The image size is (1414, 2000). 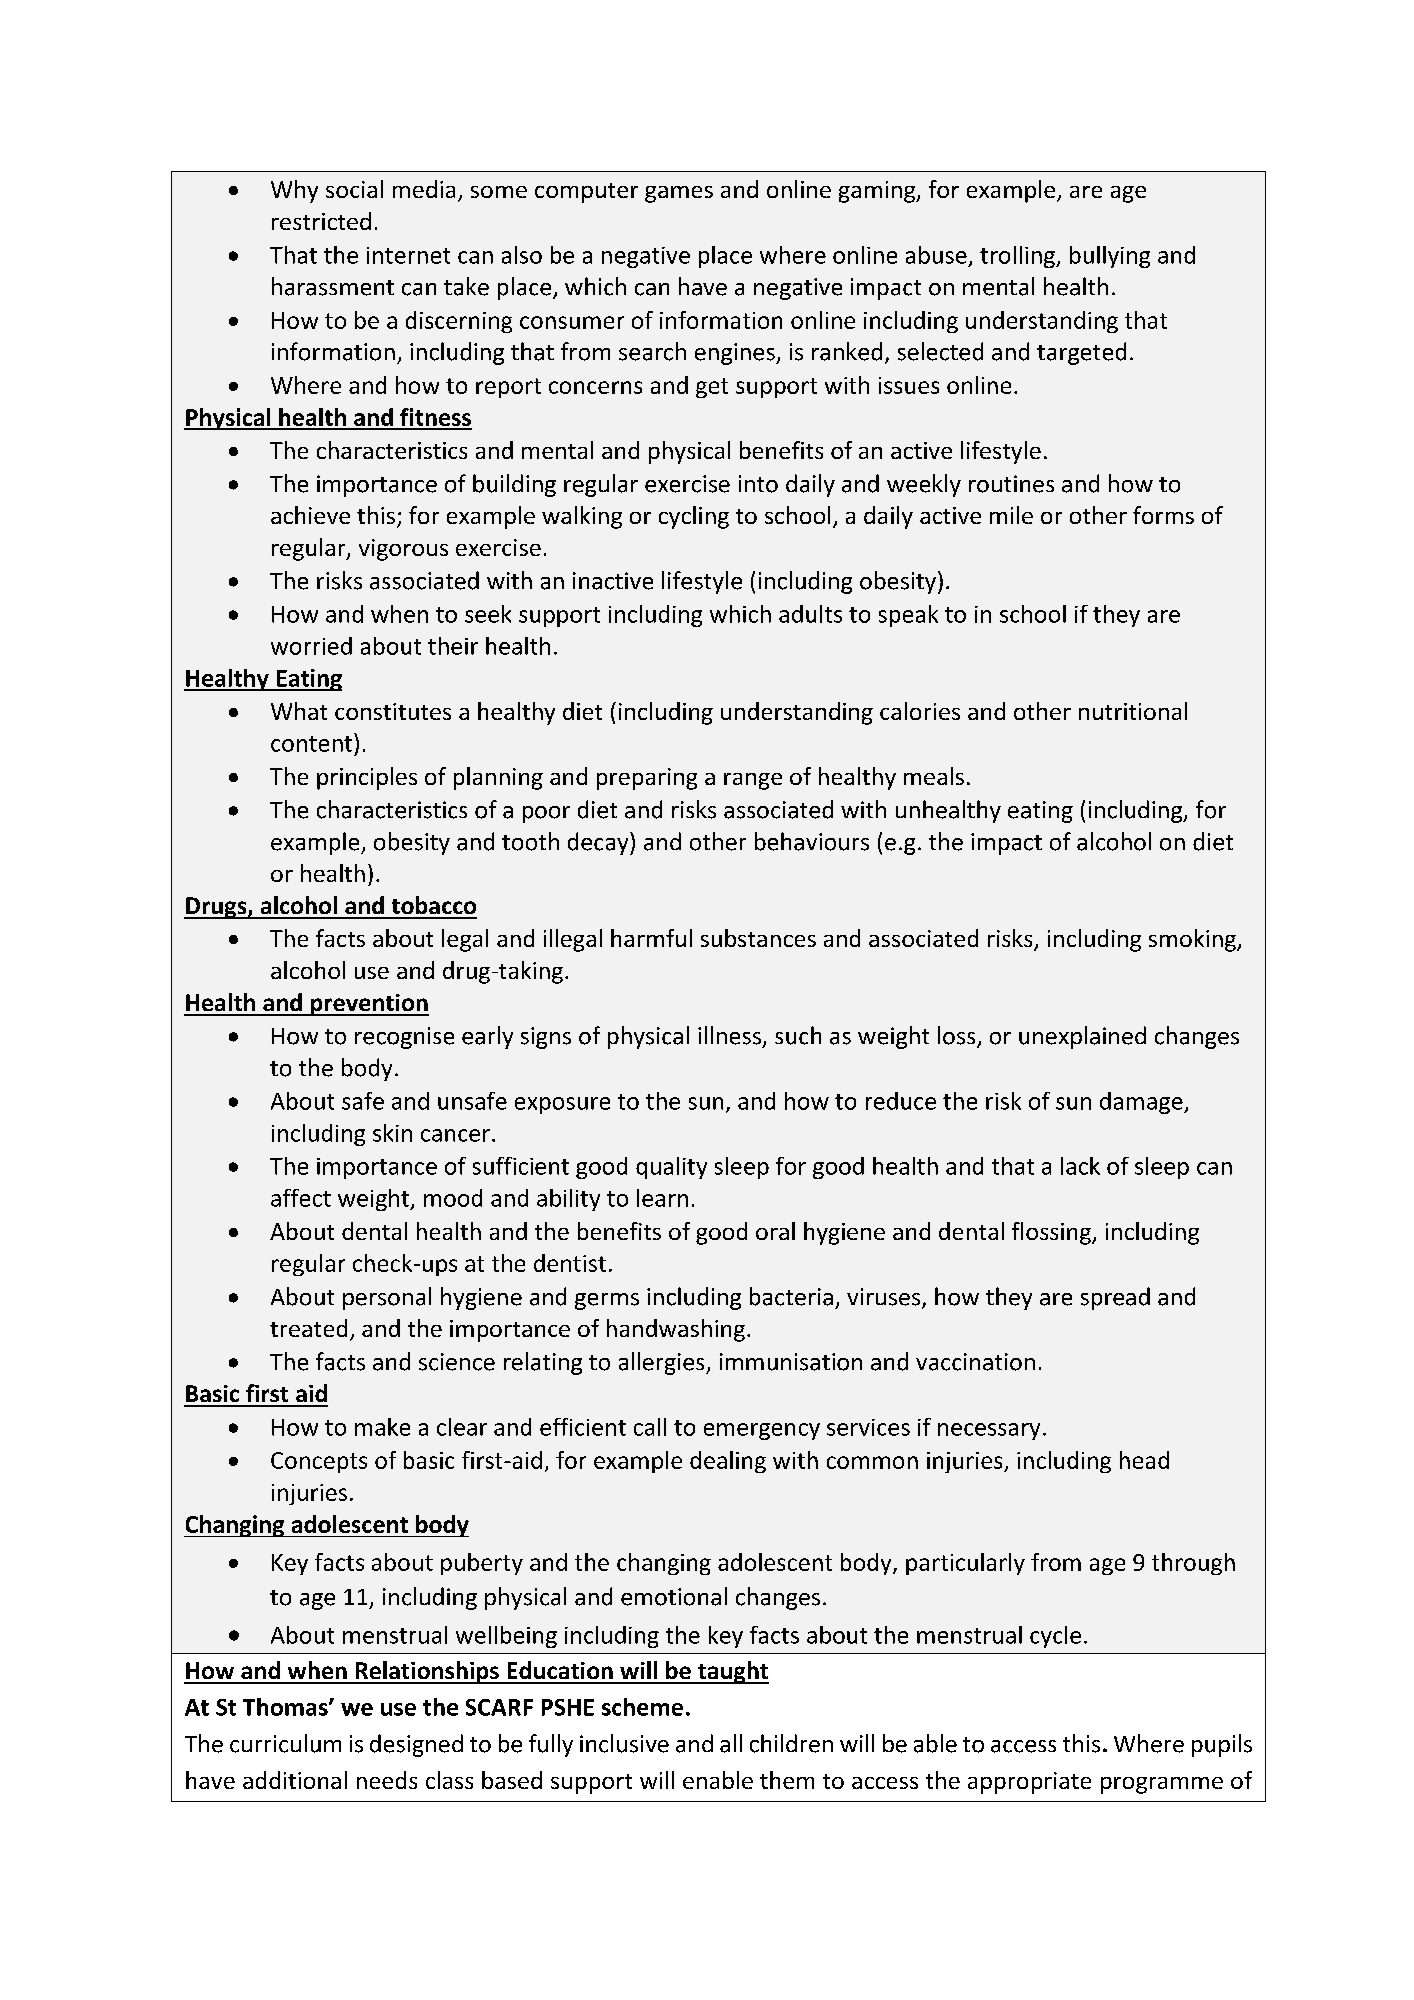 I want to click on oral, so click(x=775, y=1231).
